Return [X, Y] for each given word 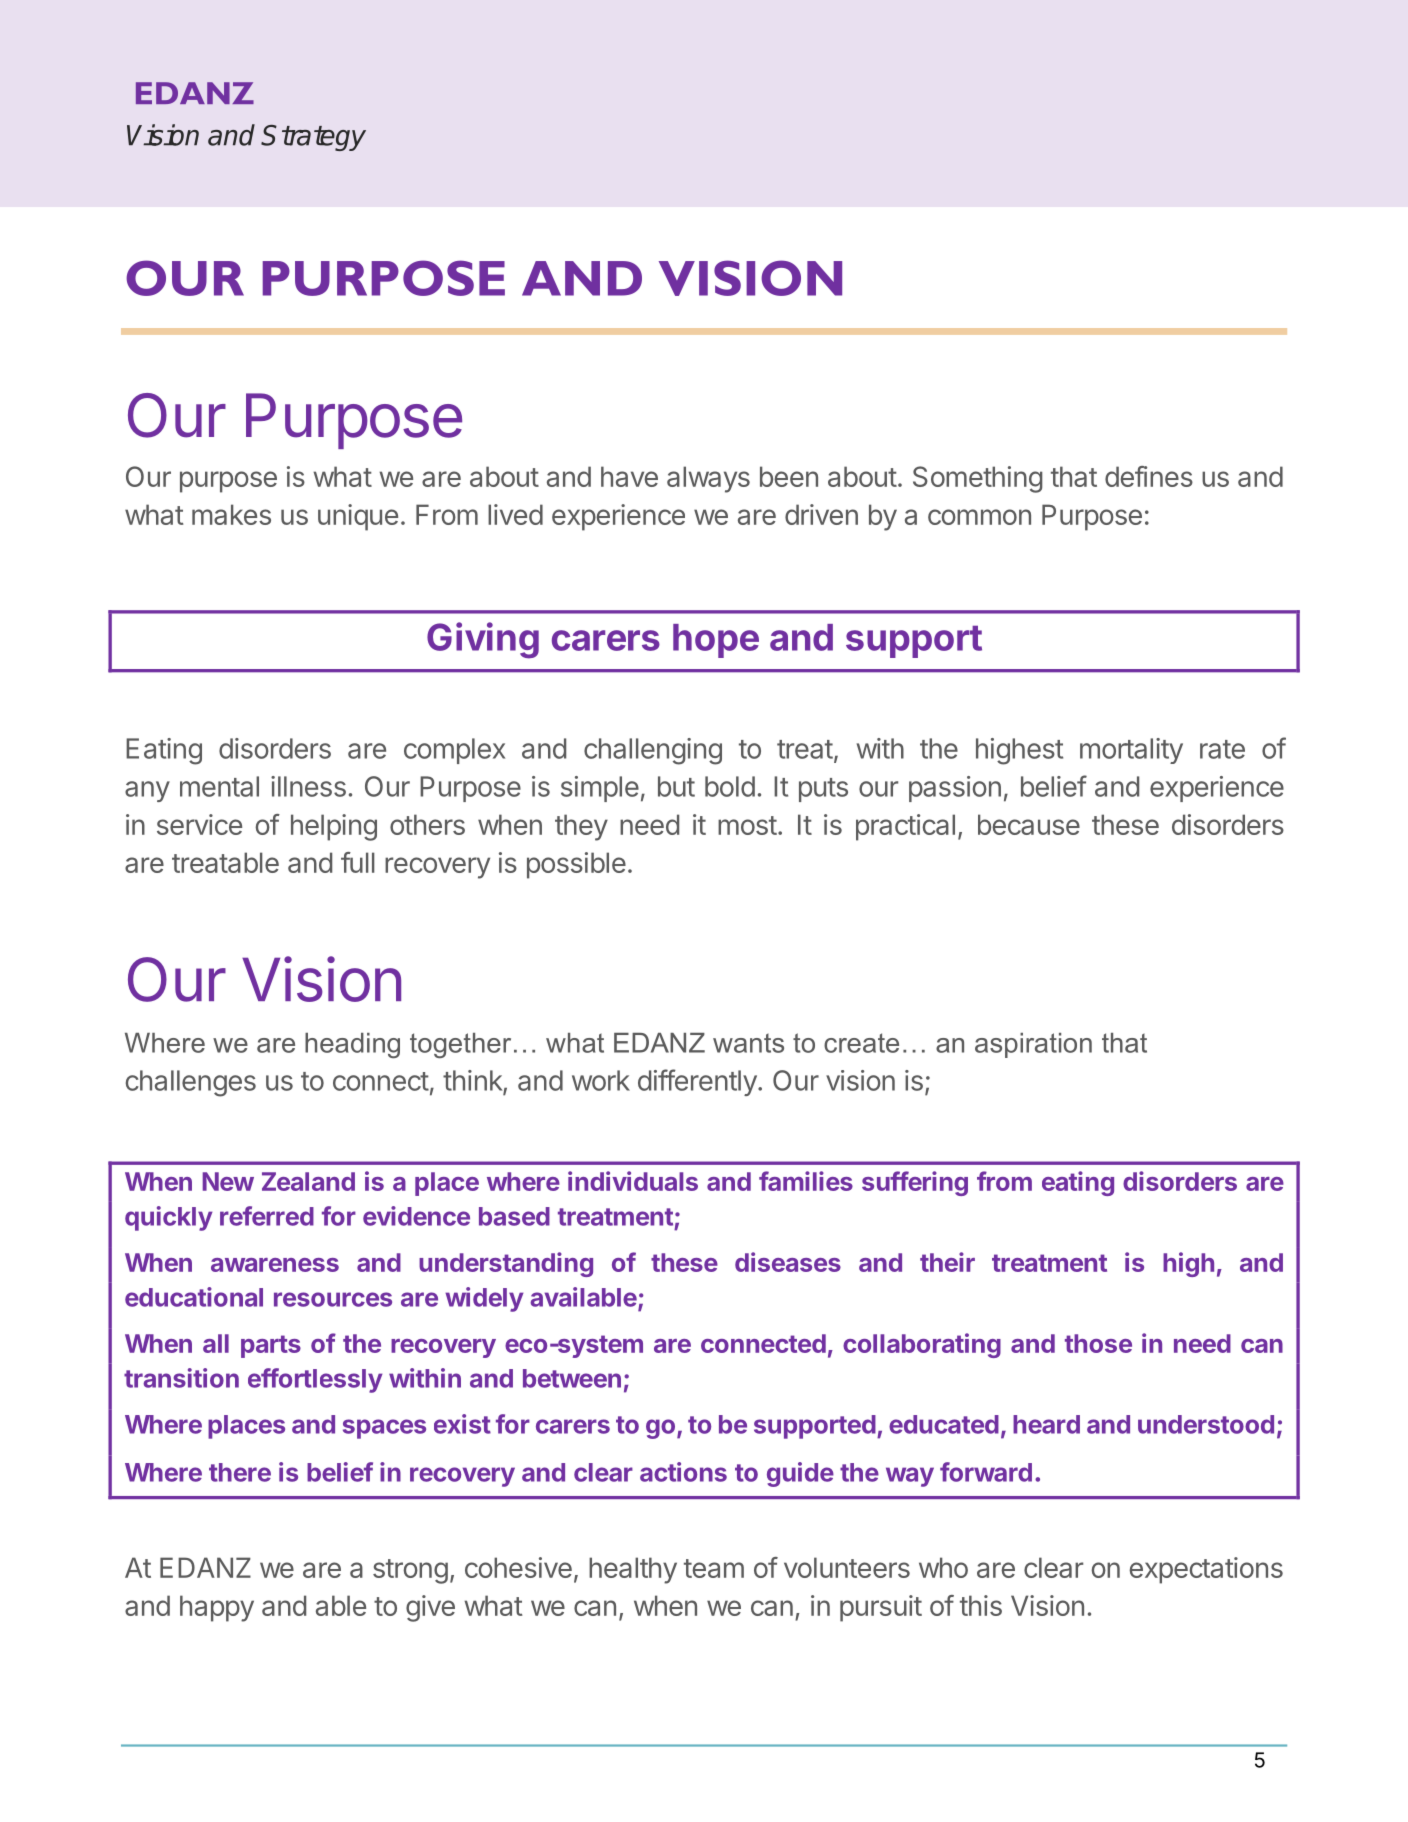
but [676, 786]
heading [352, 1046]
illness [308, 786]
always [708, 479]
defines [1149, 476]
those [1098, 1343]
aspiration [1033, 1045]
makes [231, 514]
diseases [788, 1262]
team [714, 1568]
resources [333, 1299]
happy [217, 1608]
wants [748, 1043]
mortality [1131, 751]
